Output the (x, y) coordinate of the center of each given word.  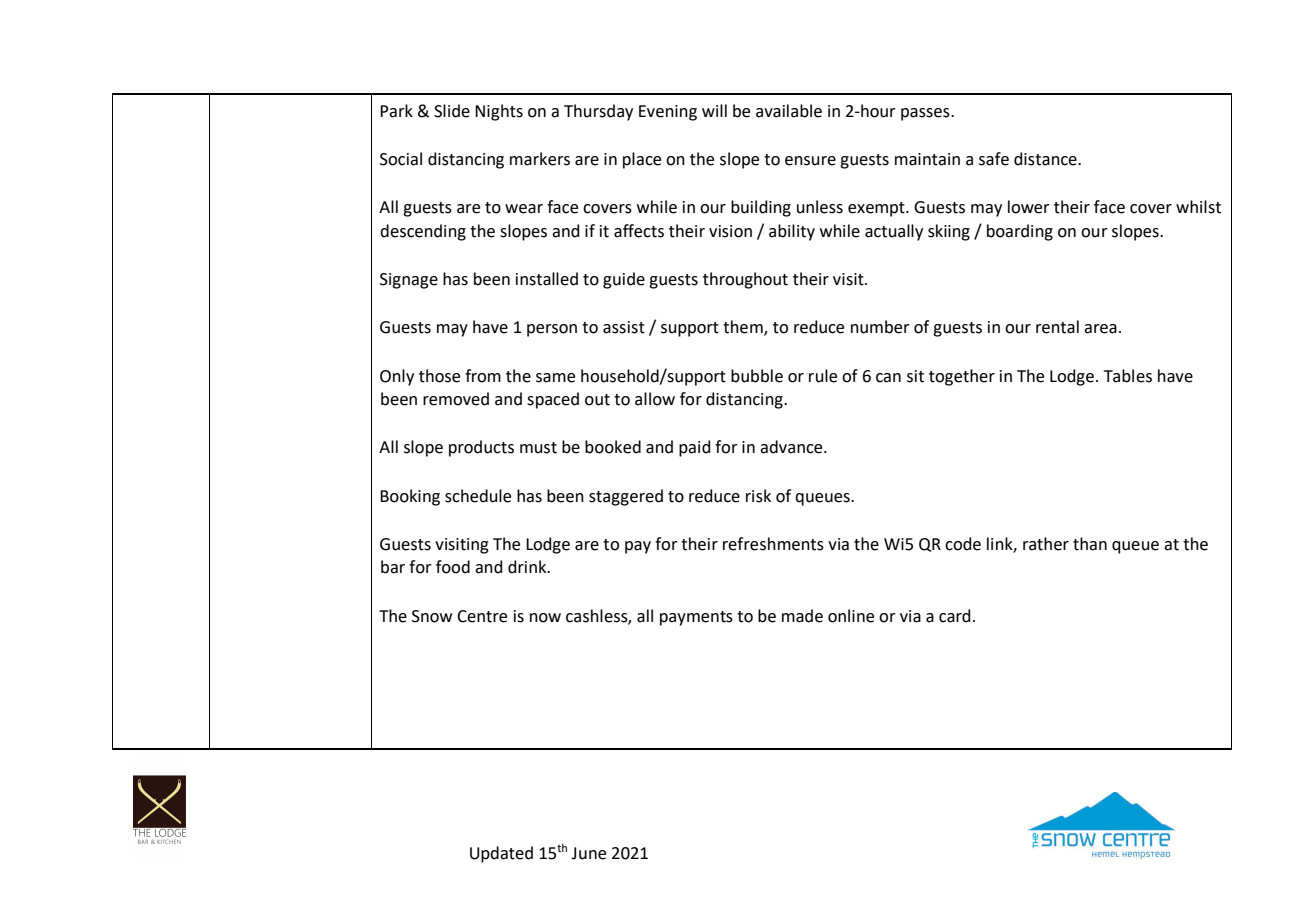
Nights (499, 112)
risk (758, 496)
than (1090, 544)
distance (1046, 159)
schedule (478, 496)
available (789, 111)
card (955, 616)
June (588, 853)
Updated (501, 854)
